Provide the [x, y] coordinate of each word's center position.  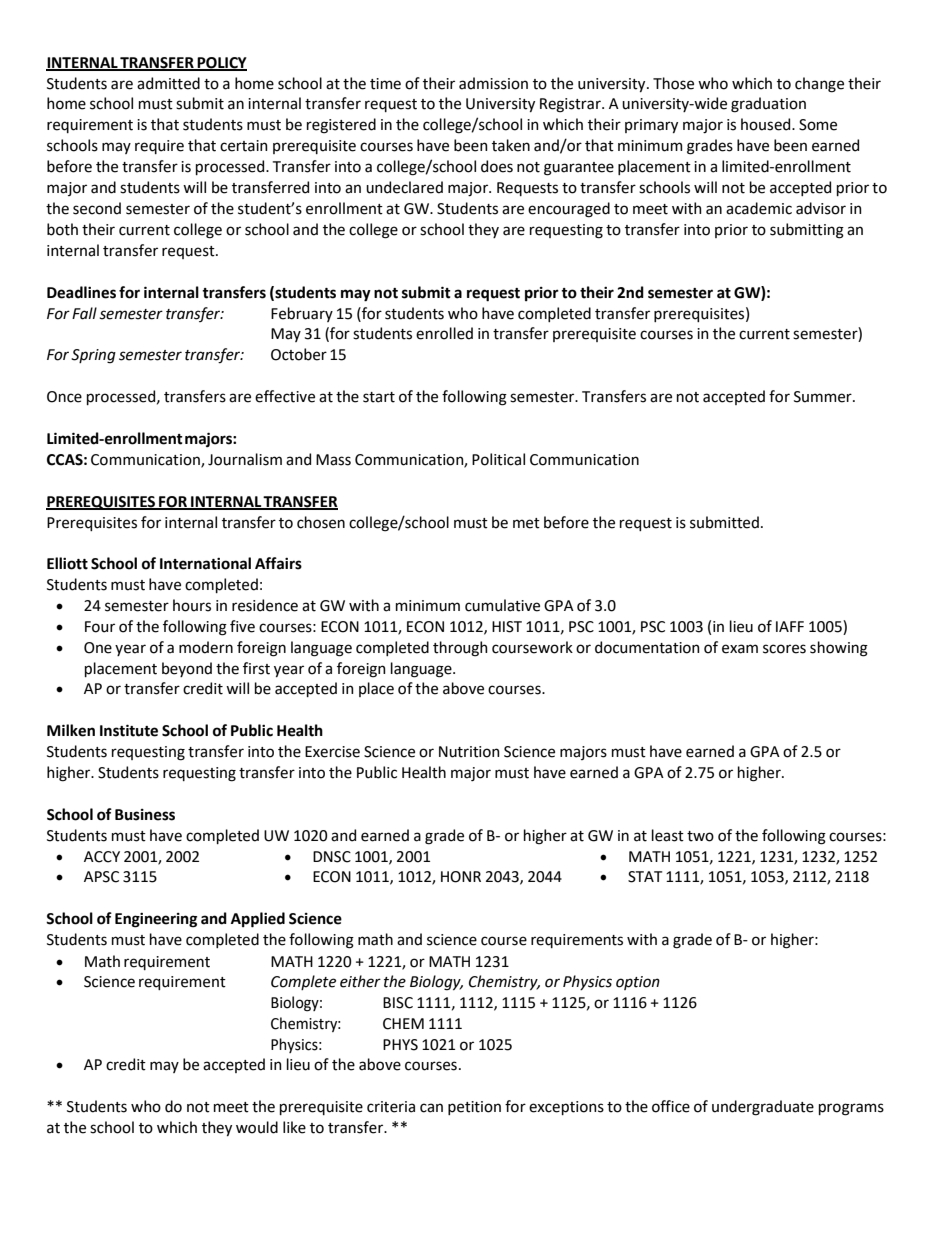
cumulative [502, 605]
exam [740, 649]
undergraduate [763, 1108]
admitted [168, 83]
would [257, 1127]
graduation [768, 105]
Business [145, 815]
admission [493, 83]
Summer [824, 397]
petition [474, 1108]
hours [192, 605]
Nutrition [469, 752]
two [700, 836]
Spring [93, 356]
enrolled [444, 333]
